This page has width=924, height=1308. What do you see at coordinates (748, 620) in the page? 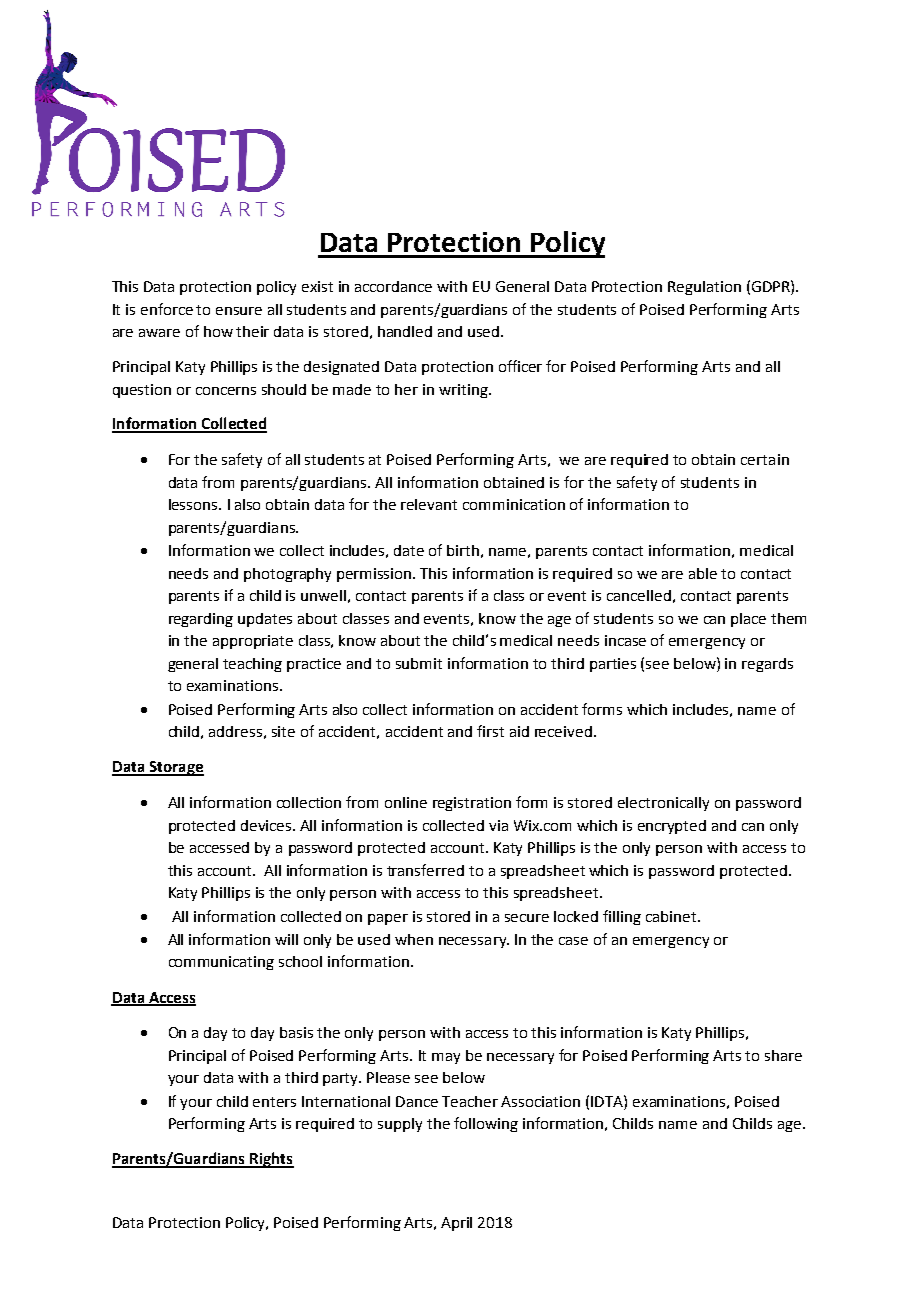
I see `place` at bounding box center [748, 620].
